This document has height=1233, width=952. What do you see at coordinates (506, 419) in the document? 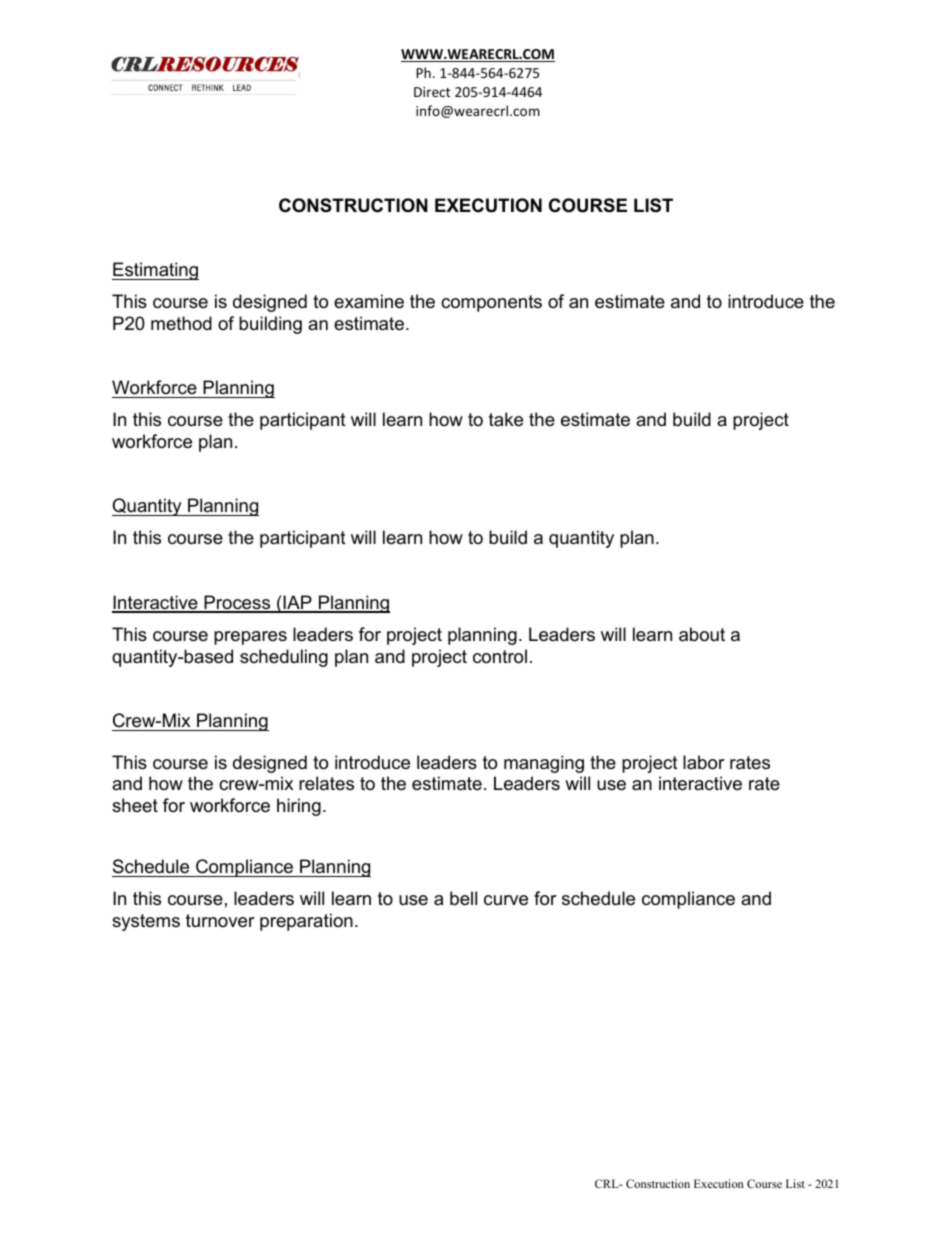
I see `take` at bounding box center [506, 419].
